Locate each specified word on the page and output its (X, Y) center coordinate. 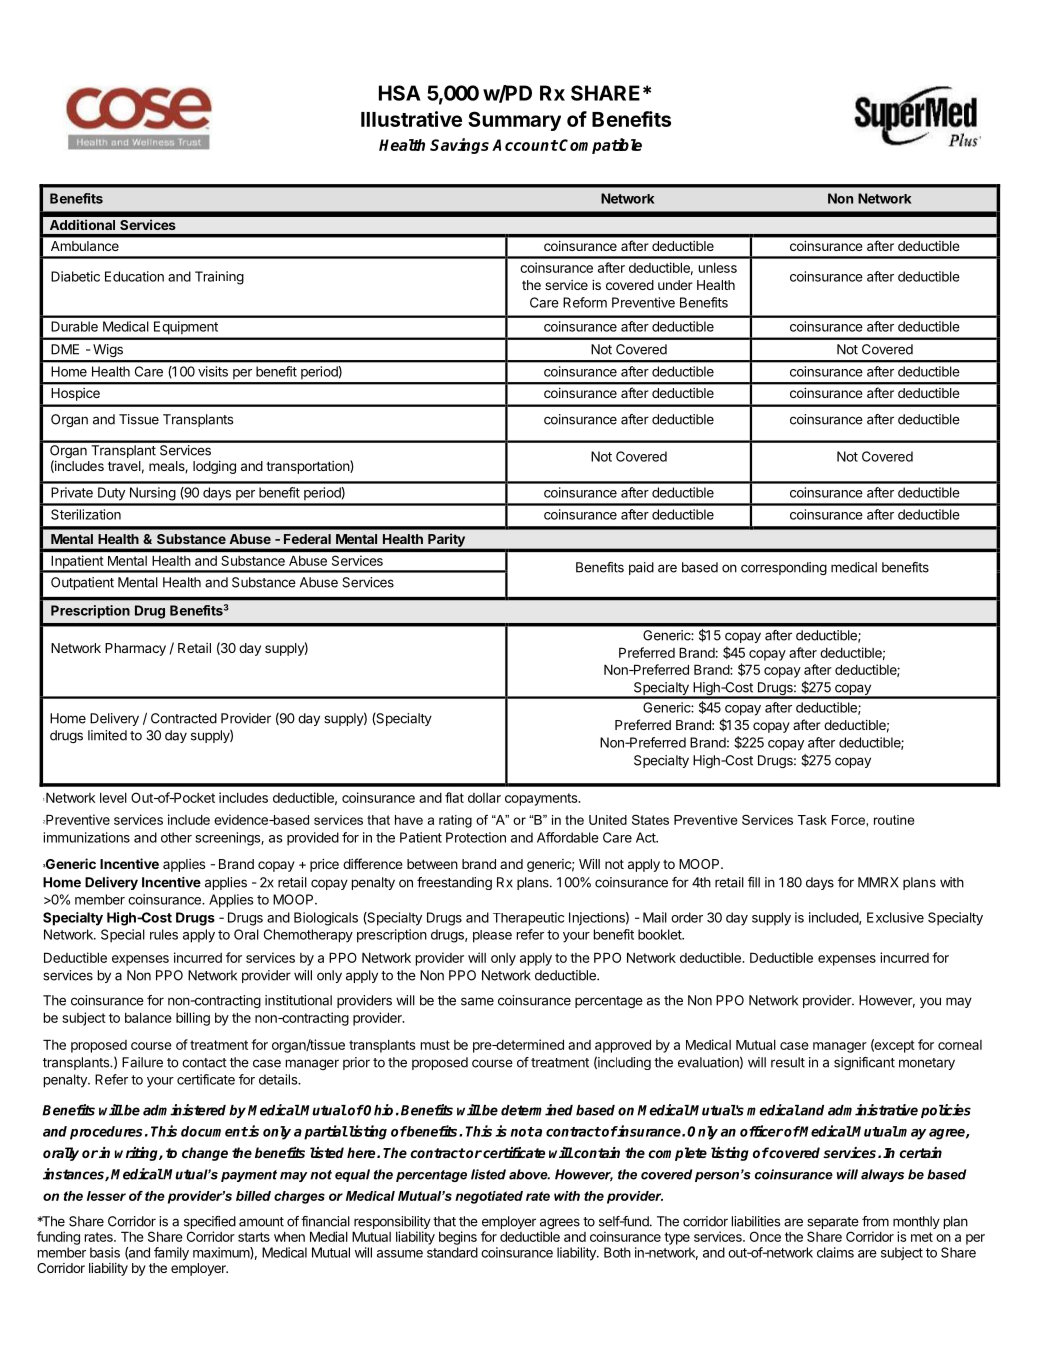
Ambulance (85, 246)
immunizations (87, 837)
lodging (214, 467)
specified (210, 1222)
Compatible (600, 146)
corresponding (784, 568)
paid (641, 568)
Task (812, 820)
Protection (476, 837)
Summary (514, 121)
